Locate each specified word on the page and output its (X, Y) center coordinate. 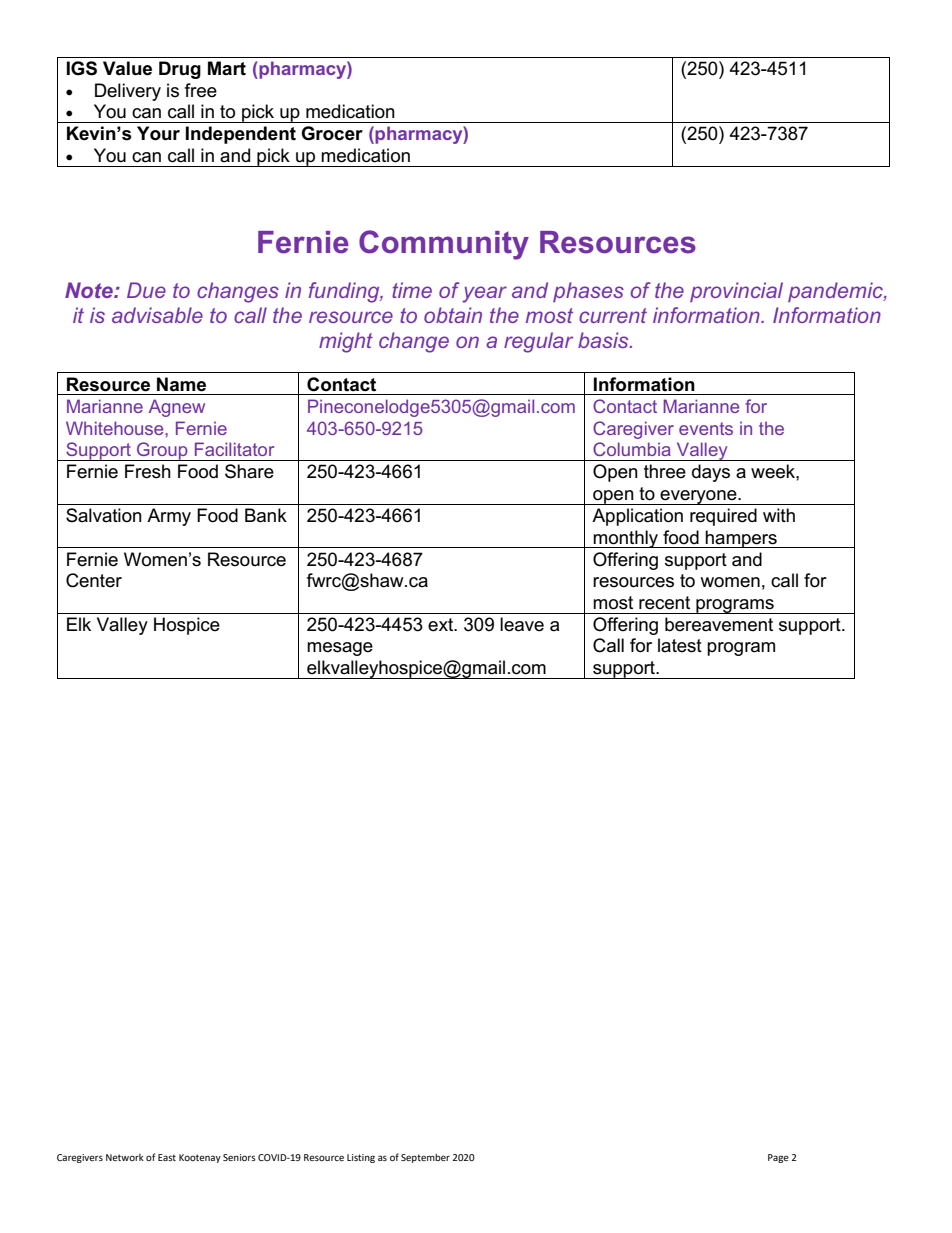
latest (680, 645)
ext (442, 625)
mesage (340, 649)
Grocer (332, 133)
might (346, 342)
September (425, 1158)
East (167, 1157)
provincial (736, 292)
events (706, 428)
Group (162, 451)
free (201, 90)
